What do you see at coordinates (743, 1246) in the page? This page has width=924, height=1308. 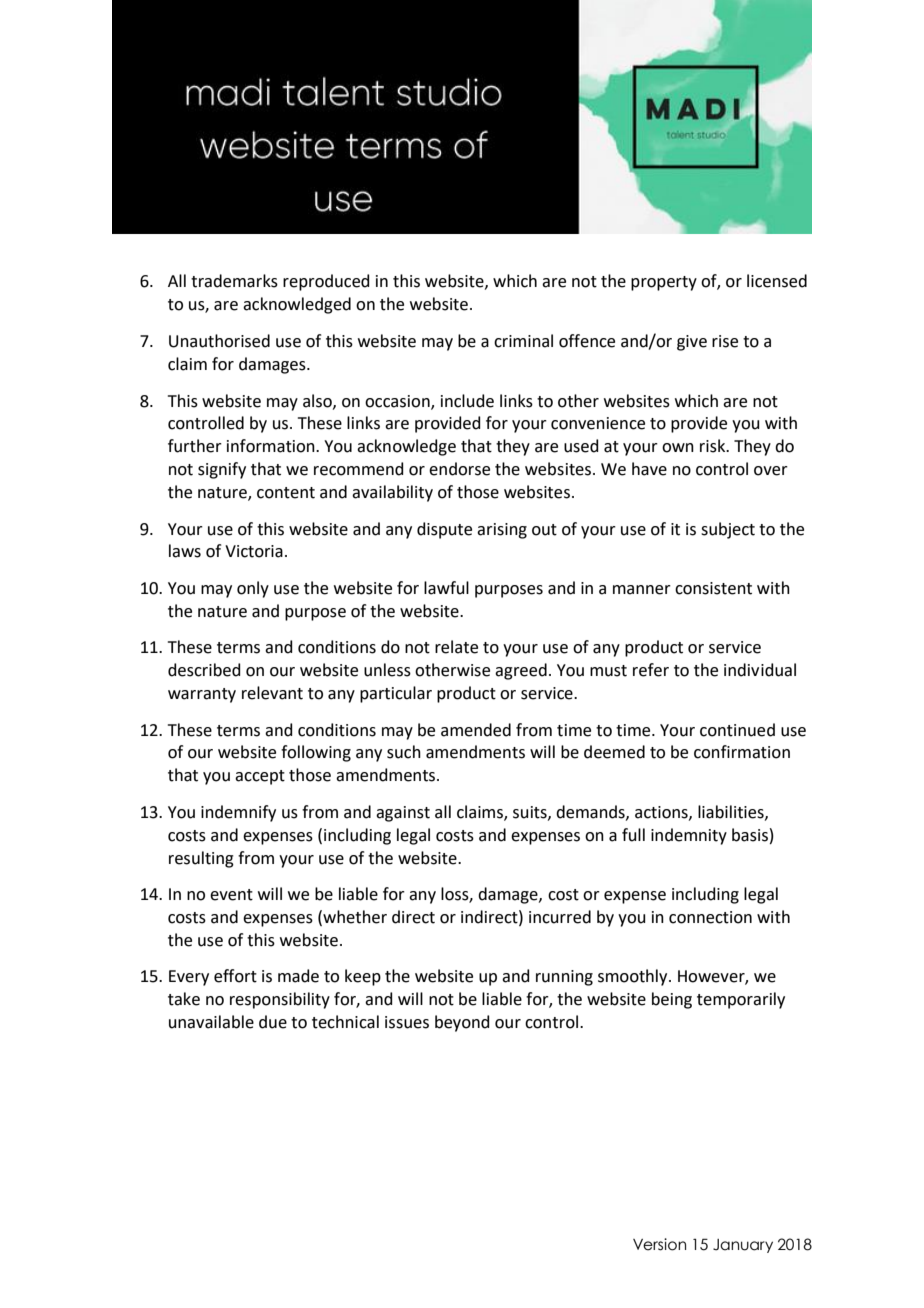 I see `January` at bounding box center [743, 1246].
